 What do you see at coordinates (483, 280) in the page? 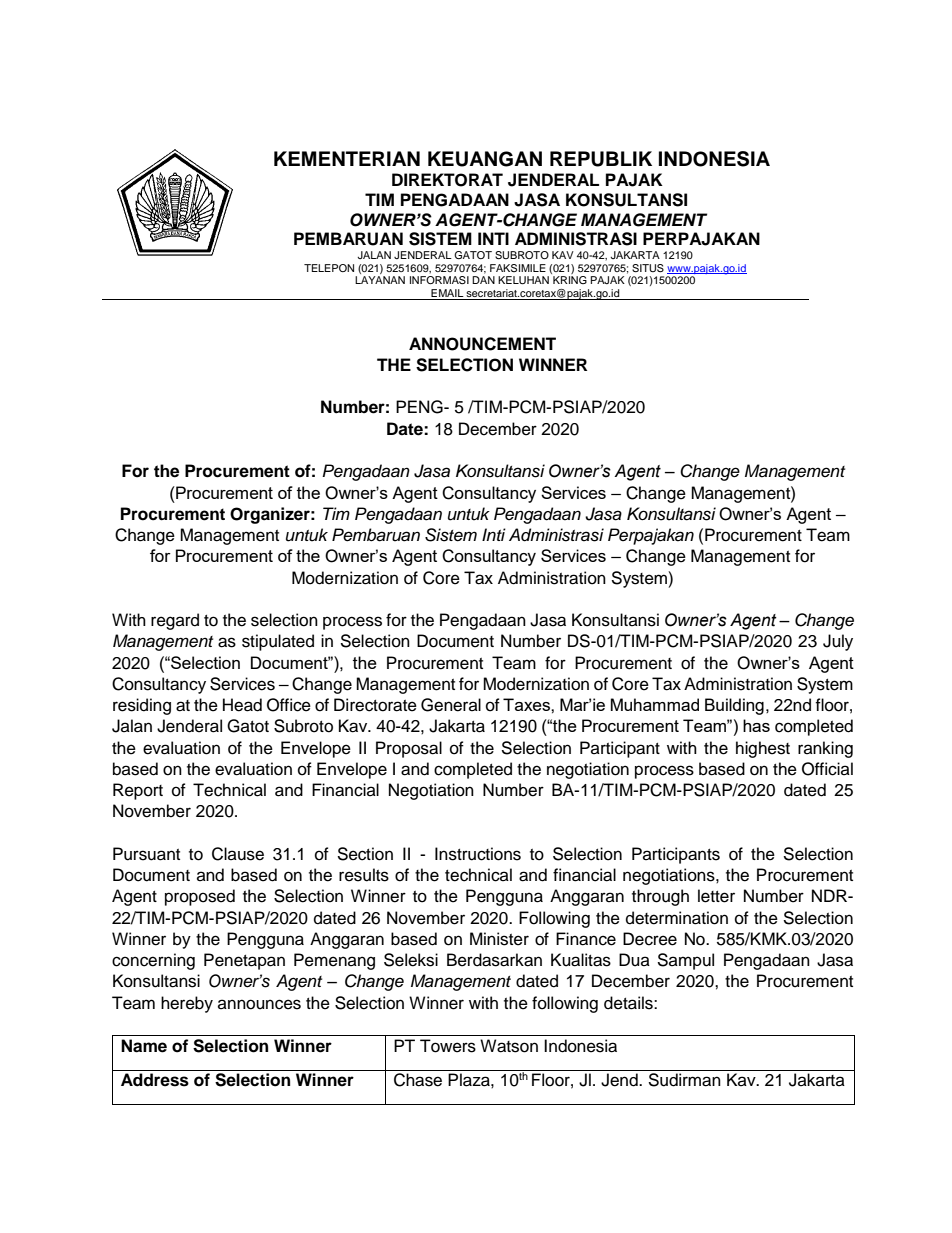
I see `DAN` at bounding box center [483, 280].
